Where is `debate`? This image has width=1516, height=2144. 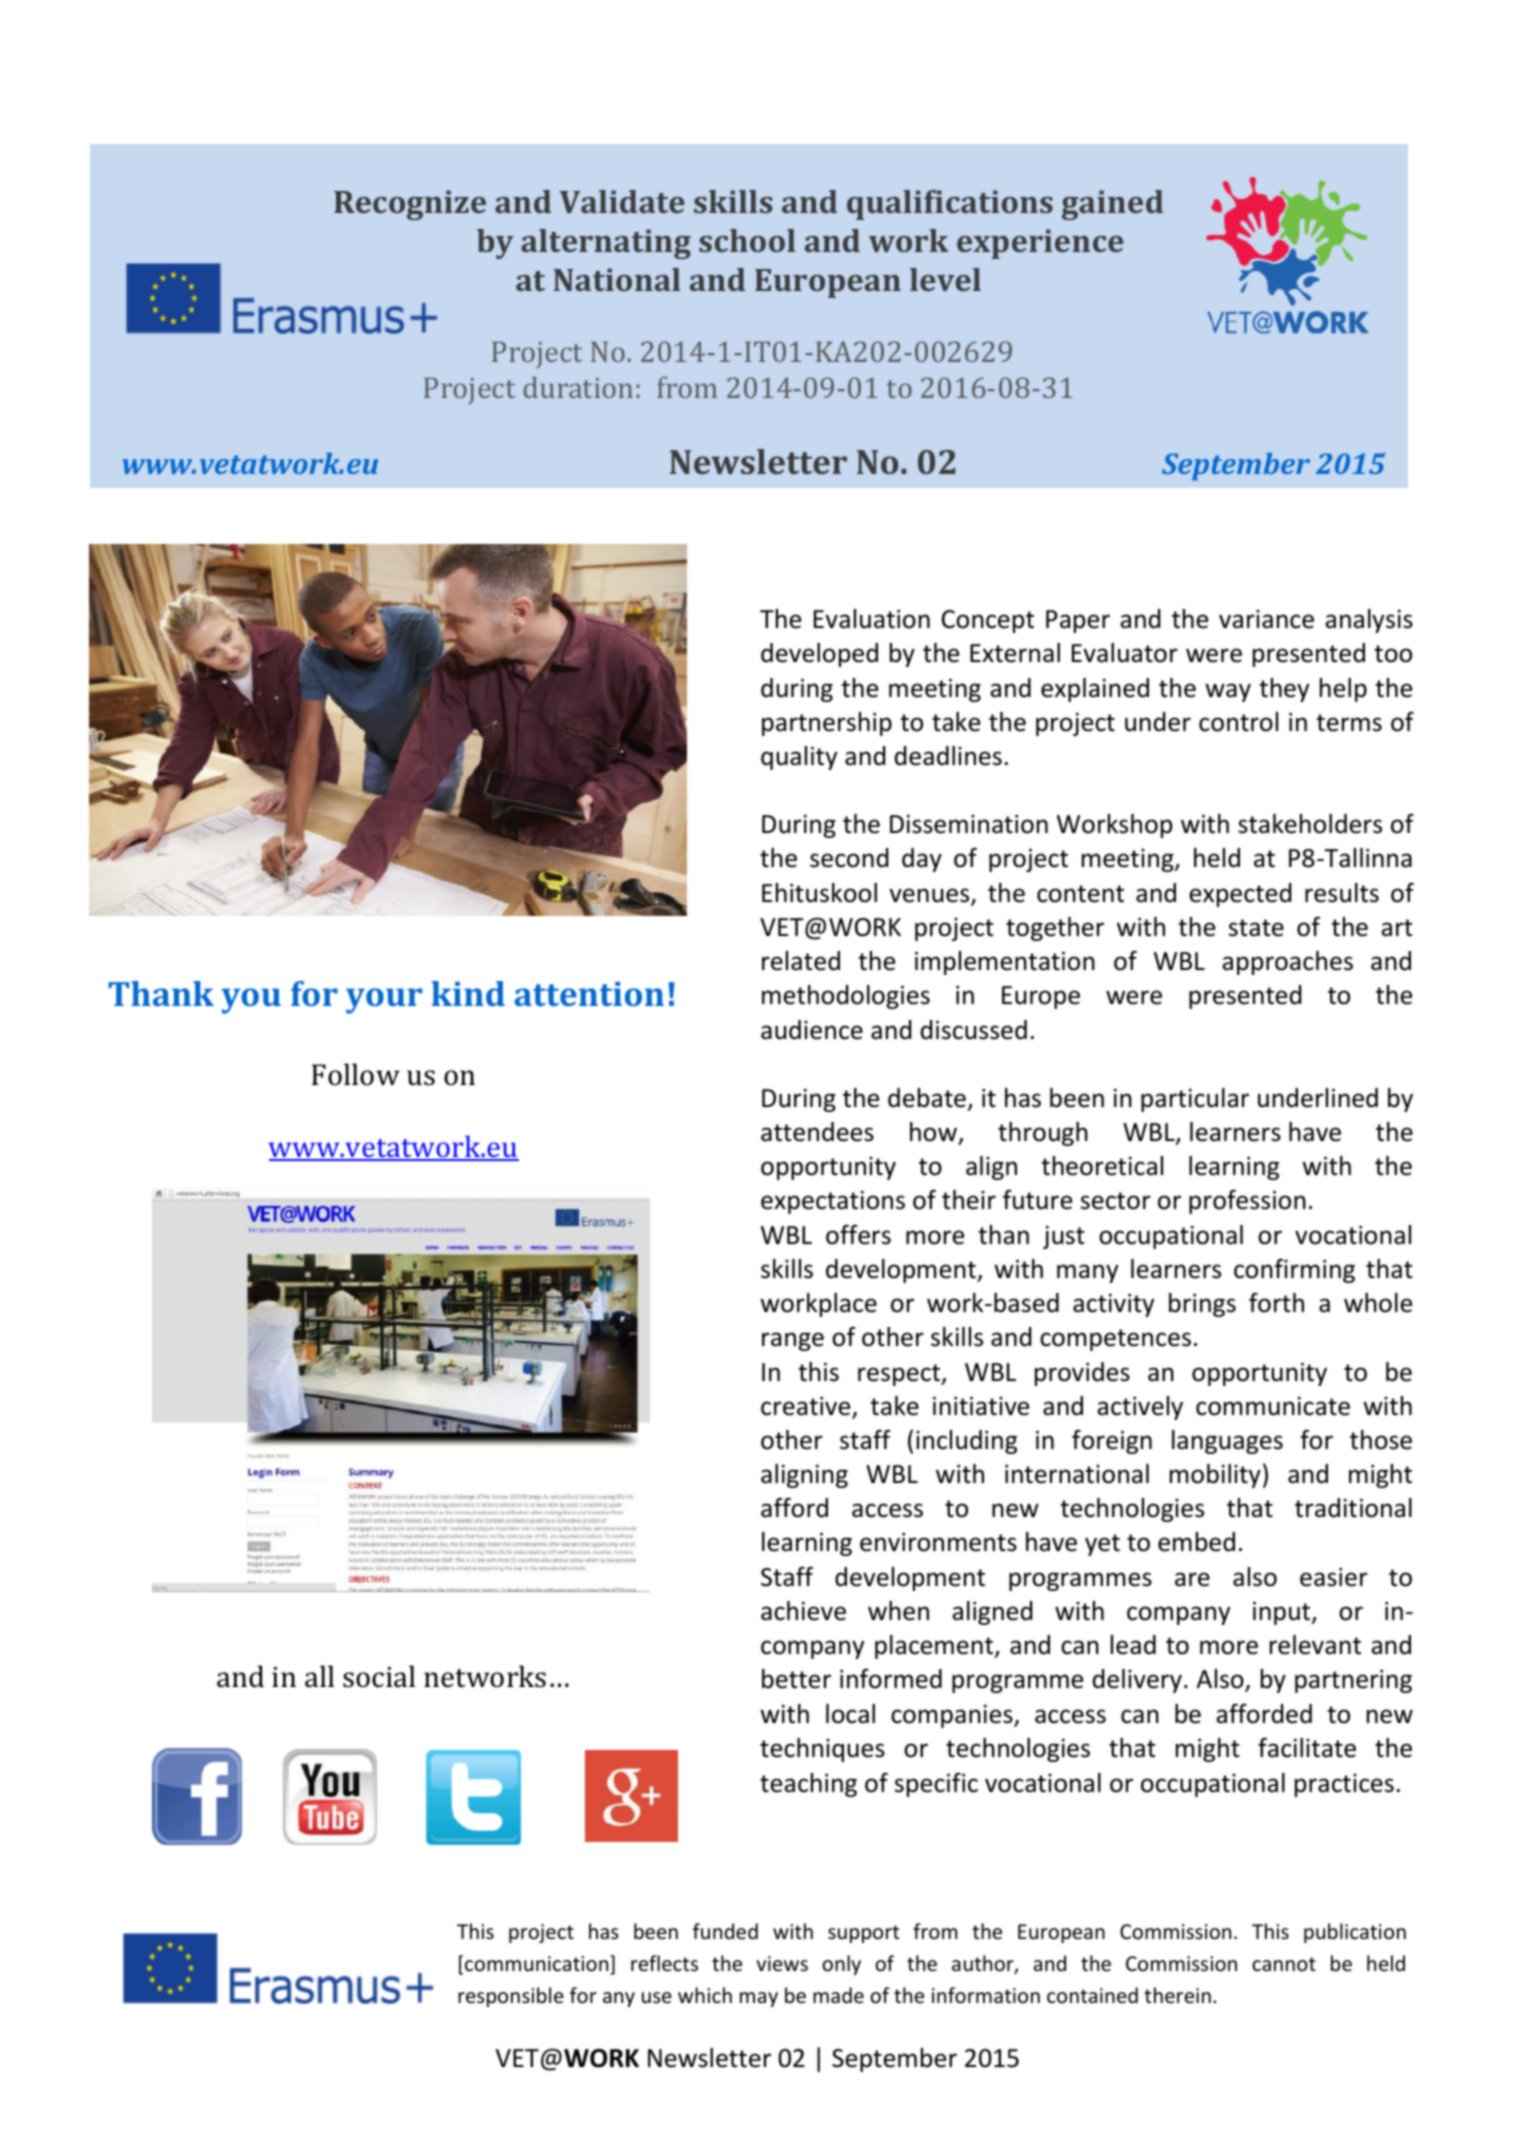
debate is located at coordinates (927, 1098).
